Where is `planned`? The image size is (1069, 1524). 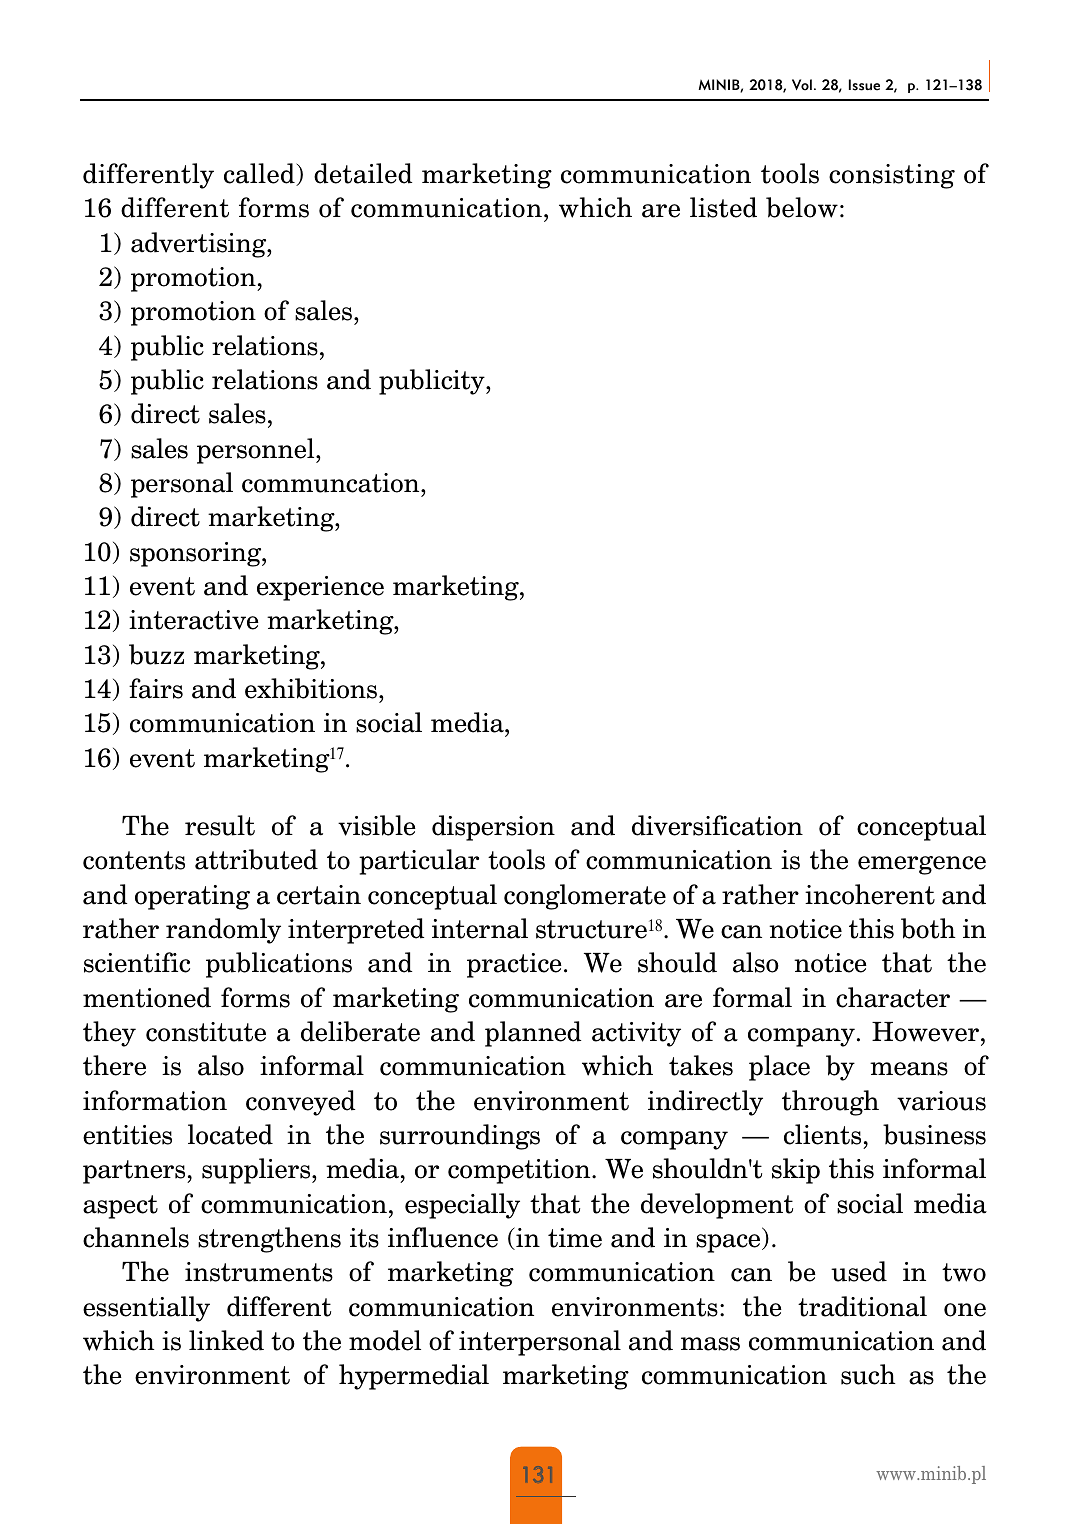 planned is located at coordinates (533, 1034).
